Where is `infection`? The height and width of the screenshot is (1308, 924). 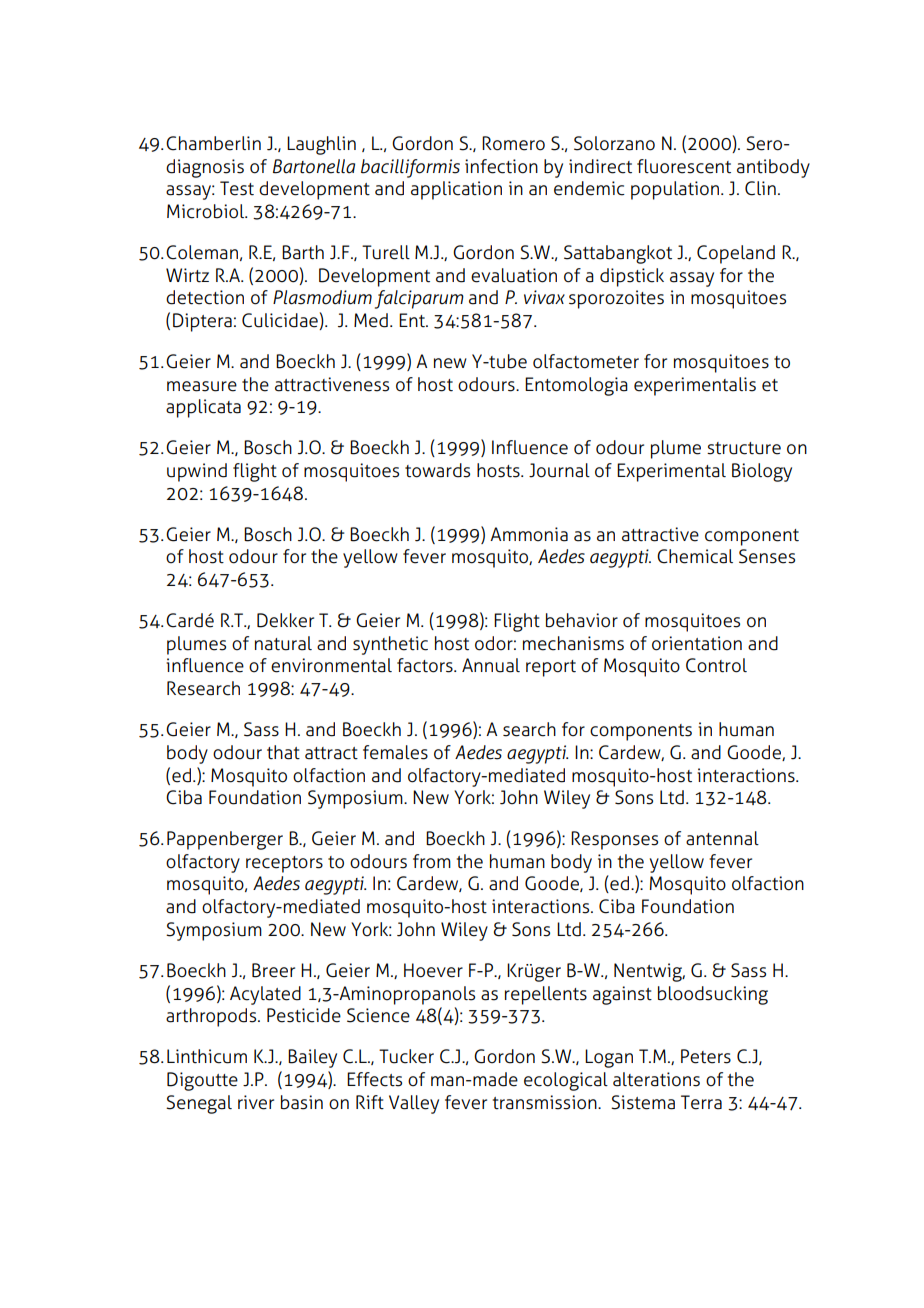
infection is located at coordinates (501, 166).
